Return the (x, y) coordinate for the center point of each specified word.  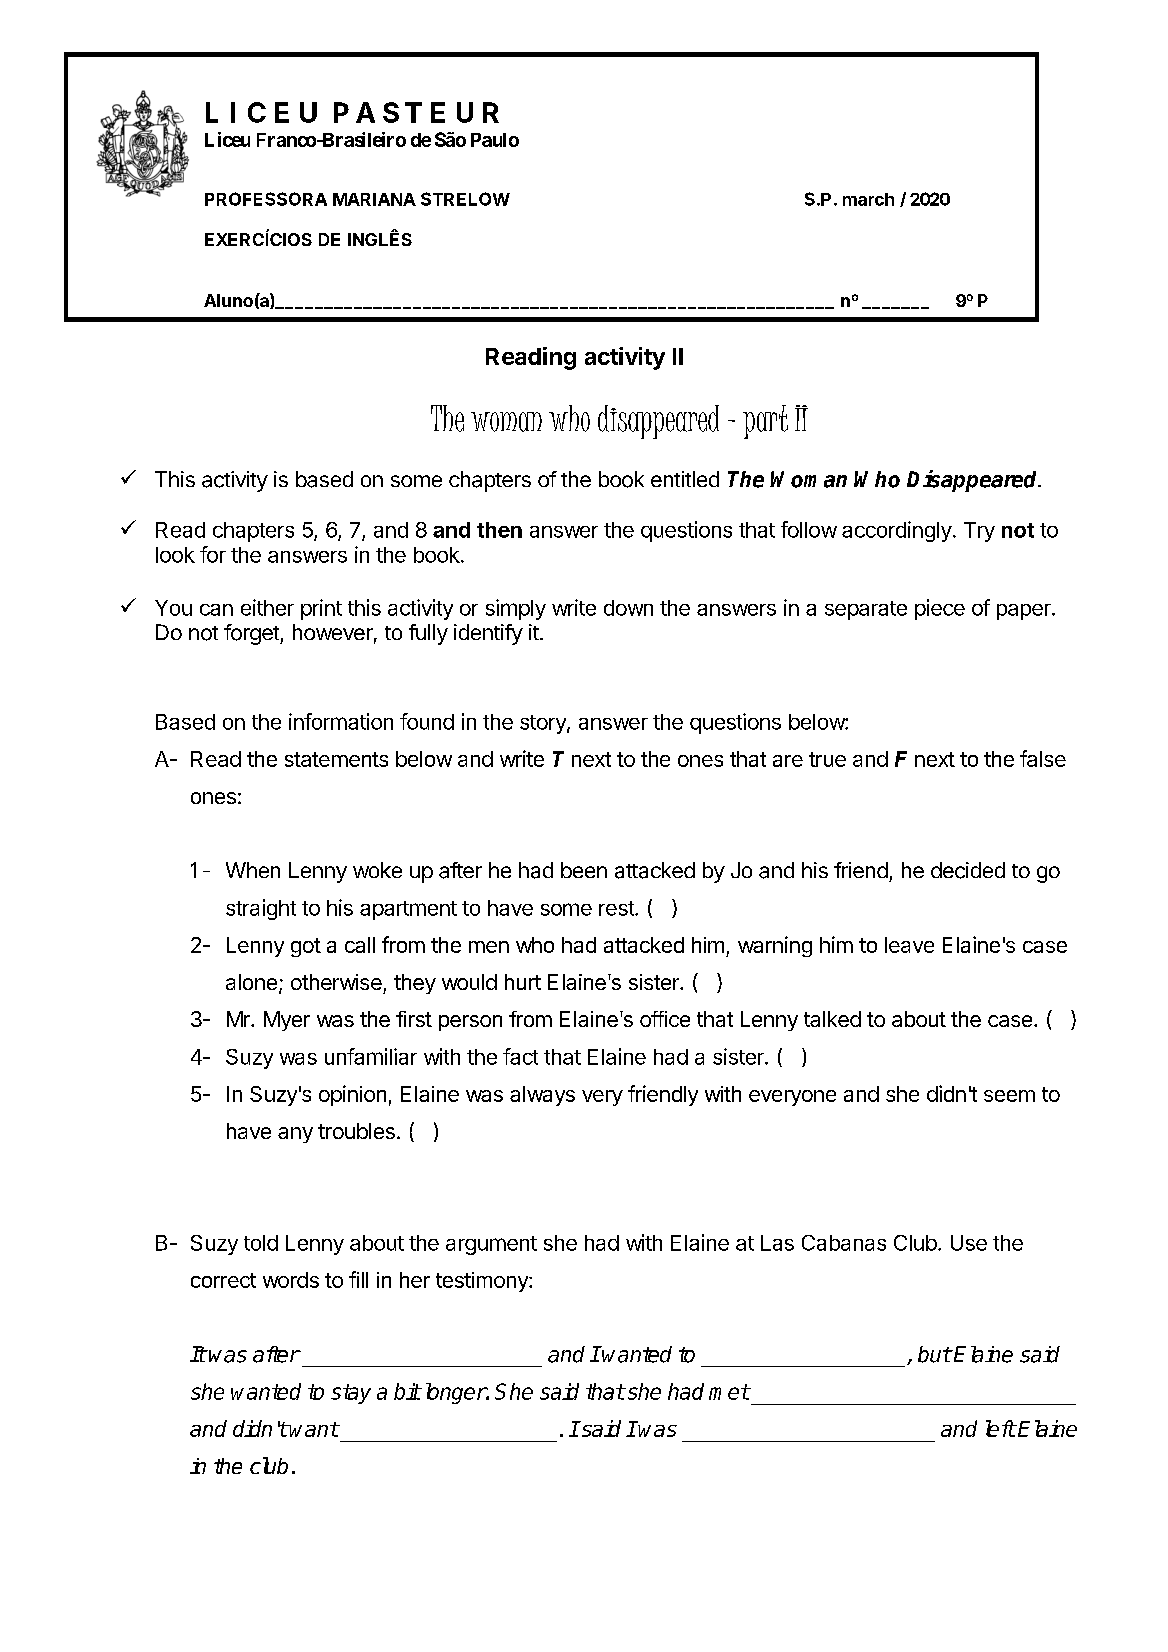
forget (252, 634)
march (868, 199)
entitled (685, 479)
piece (940, 609)
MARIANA (374, 199)
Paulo (495, 140)
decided (968, 870)
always (542, 1096)
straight (261, 909)
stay (351, 1394)
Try (979, 532)
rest (617, 908)
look (175, 555)
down (628, 608)
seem (1009, 1096)
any (295, 1135)
